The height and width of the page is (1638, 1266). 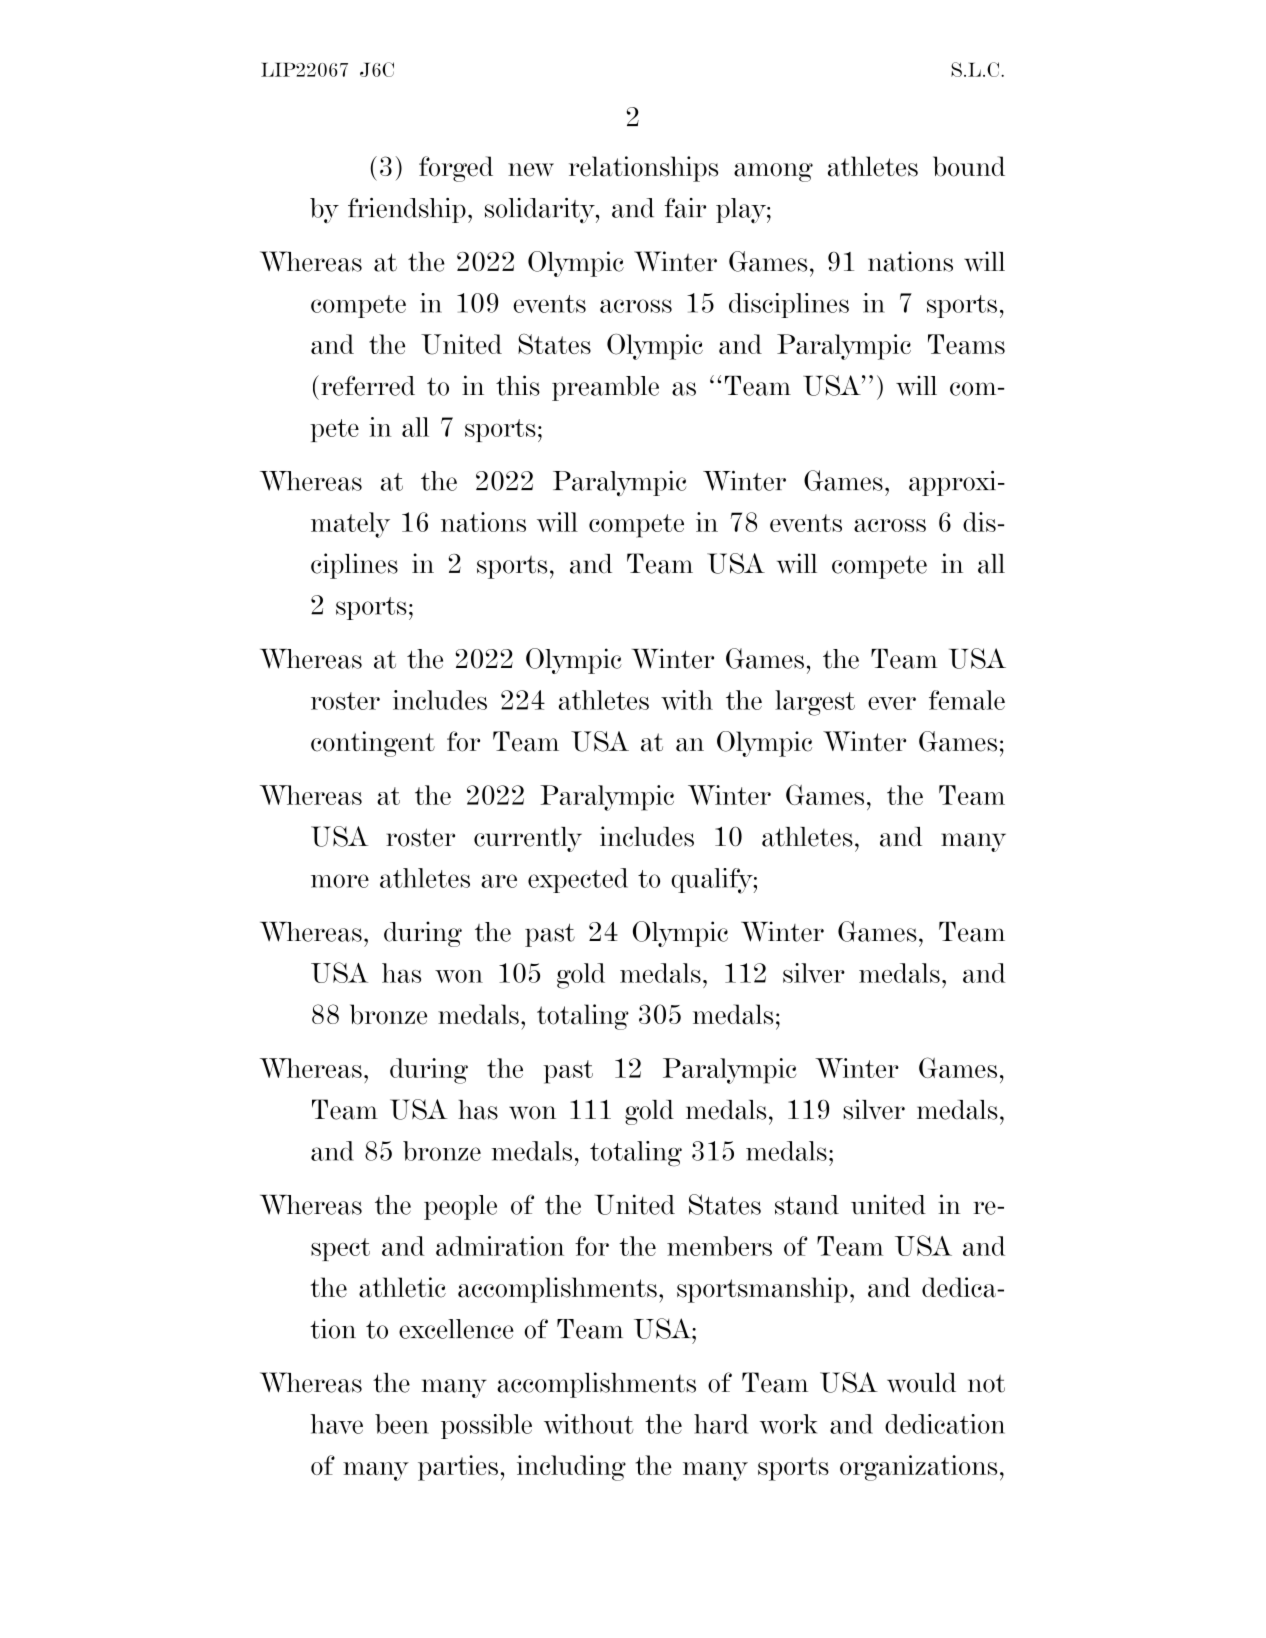 I want to click on stand, so click(x=807, y=1205).
